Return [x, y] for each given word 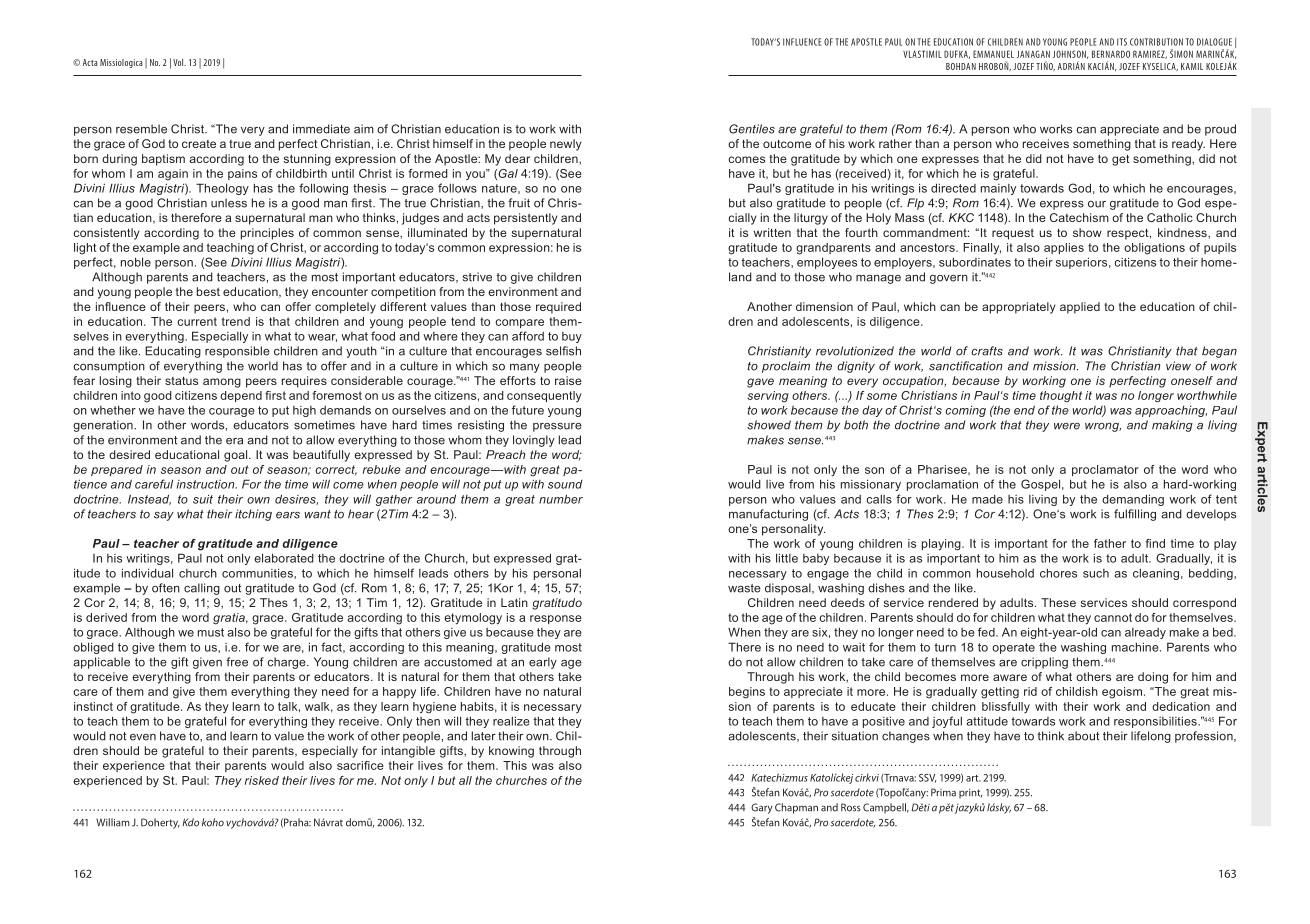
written [772, 232]
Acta [90, 62]
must [211, 632]
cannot [1113, 617]
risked [262, 780]
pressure [557, 427]
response [556, 619]
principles [267, 234]
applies [1064, 248]
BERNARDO [1111, 54]
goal [237, 456]
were [1067, 426]
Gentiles [752, 129]
